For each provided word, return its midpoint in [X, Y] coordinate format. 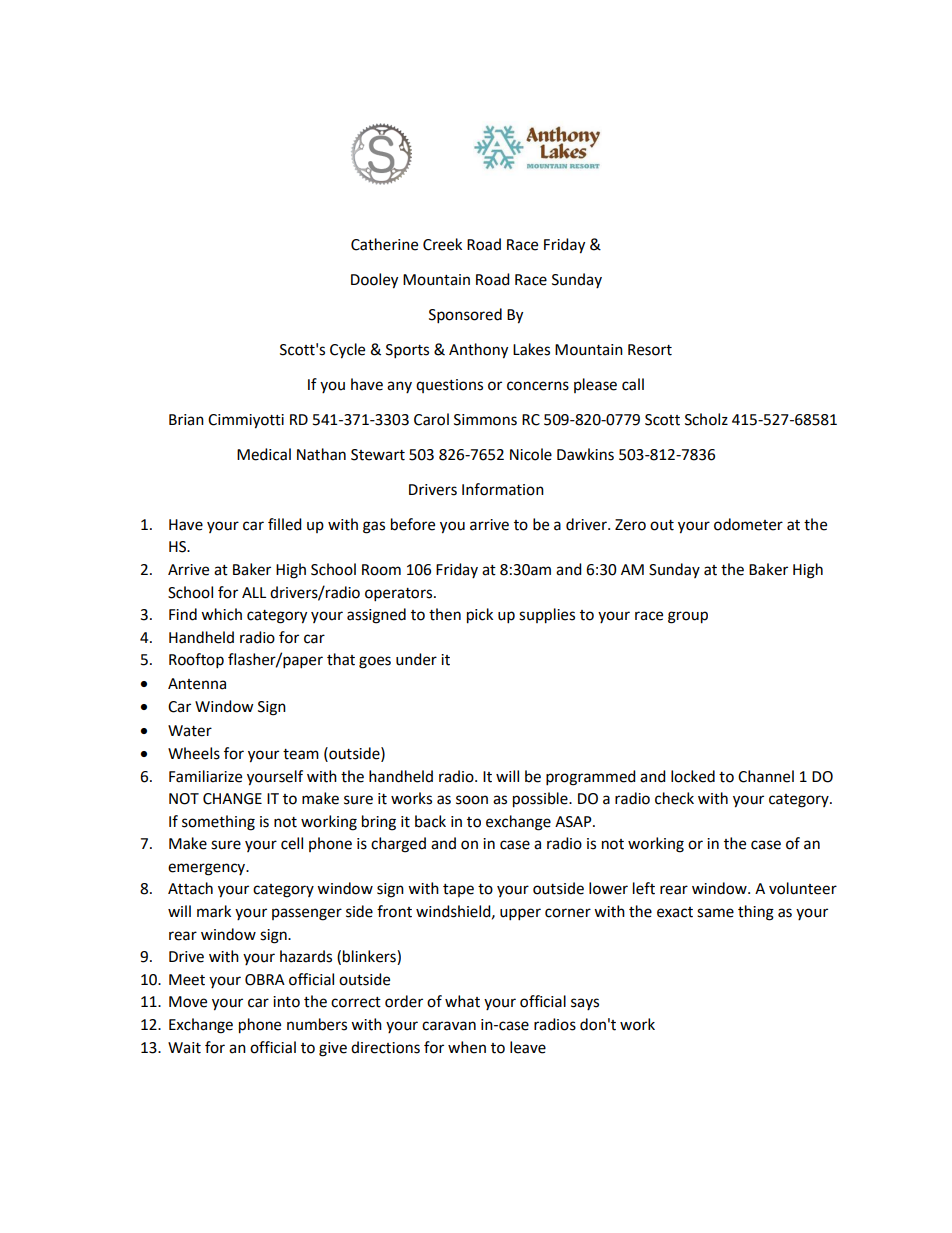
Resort [650, 350]
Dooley [374, 281]
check [674, 798]
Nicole [531, 454]
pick [480, 616]
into [286, 1002]
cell [292, 843]
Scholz [706, 419]
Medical [264, 454]
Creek [442, 244]
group [688, 617]
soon [472, 800]
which [221, 614]
